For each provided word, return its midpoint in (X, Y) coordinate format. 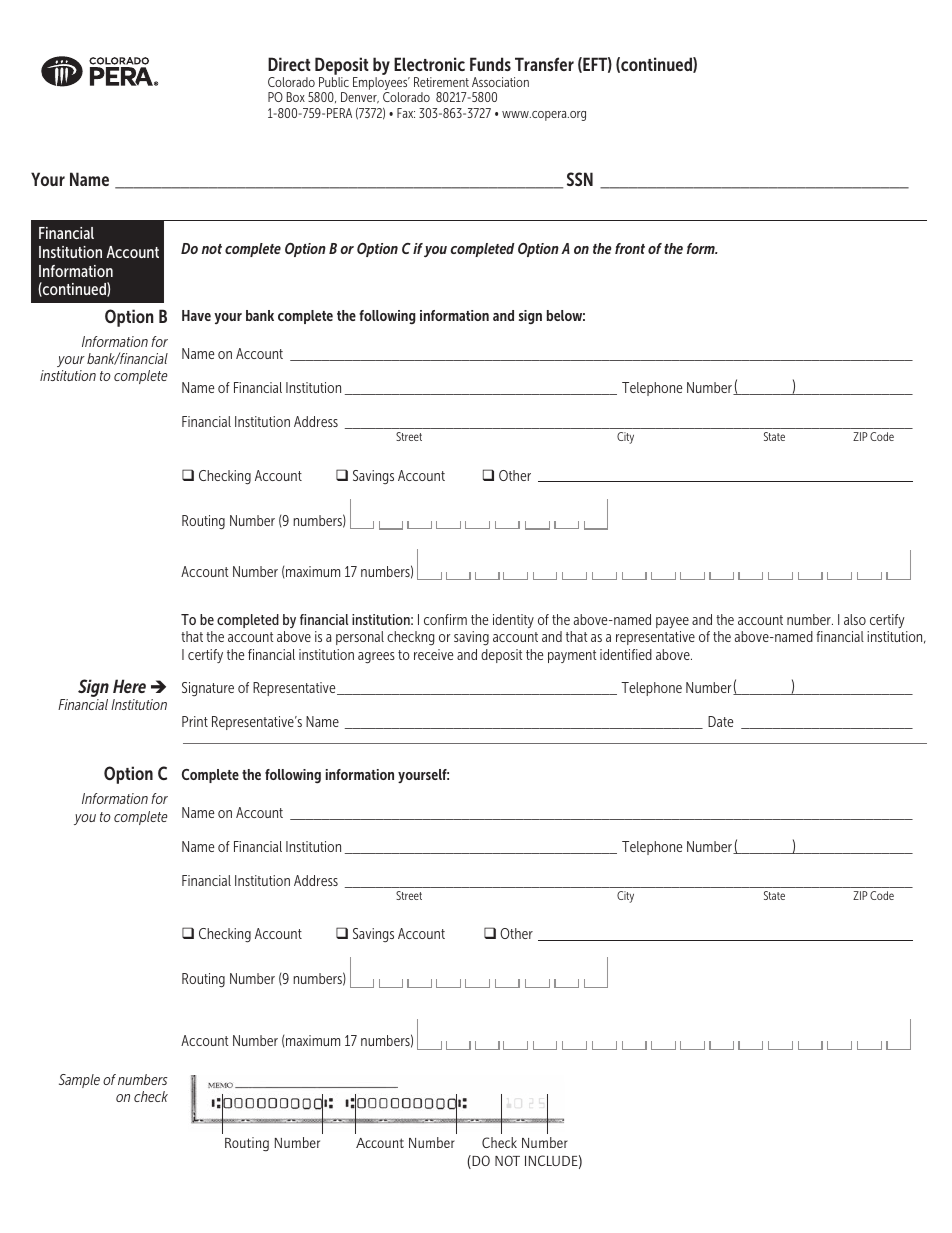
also (855, 619)
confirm (445, 619)
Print (195, 721)
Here (129, 686)
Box (296, 97)
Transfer (544, 64)
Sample (79, 1081)
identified (626, 654)
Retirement (441, 82)
